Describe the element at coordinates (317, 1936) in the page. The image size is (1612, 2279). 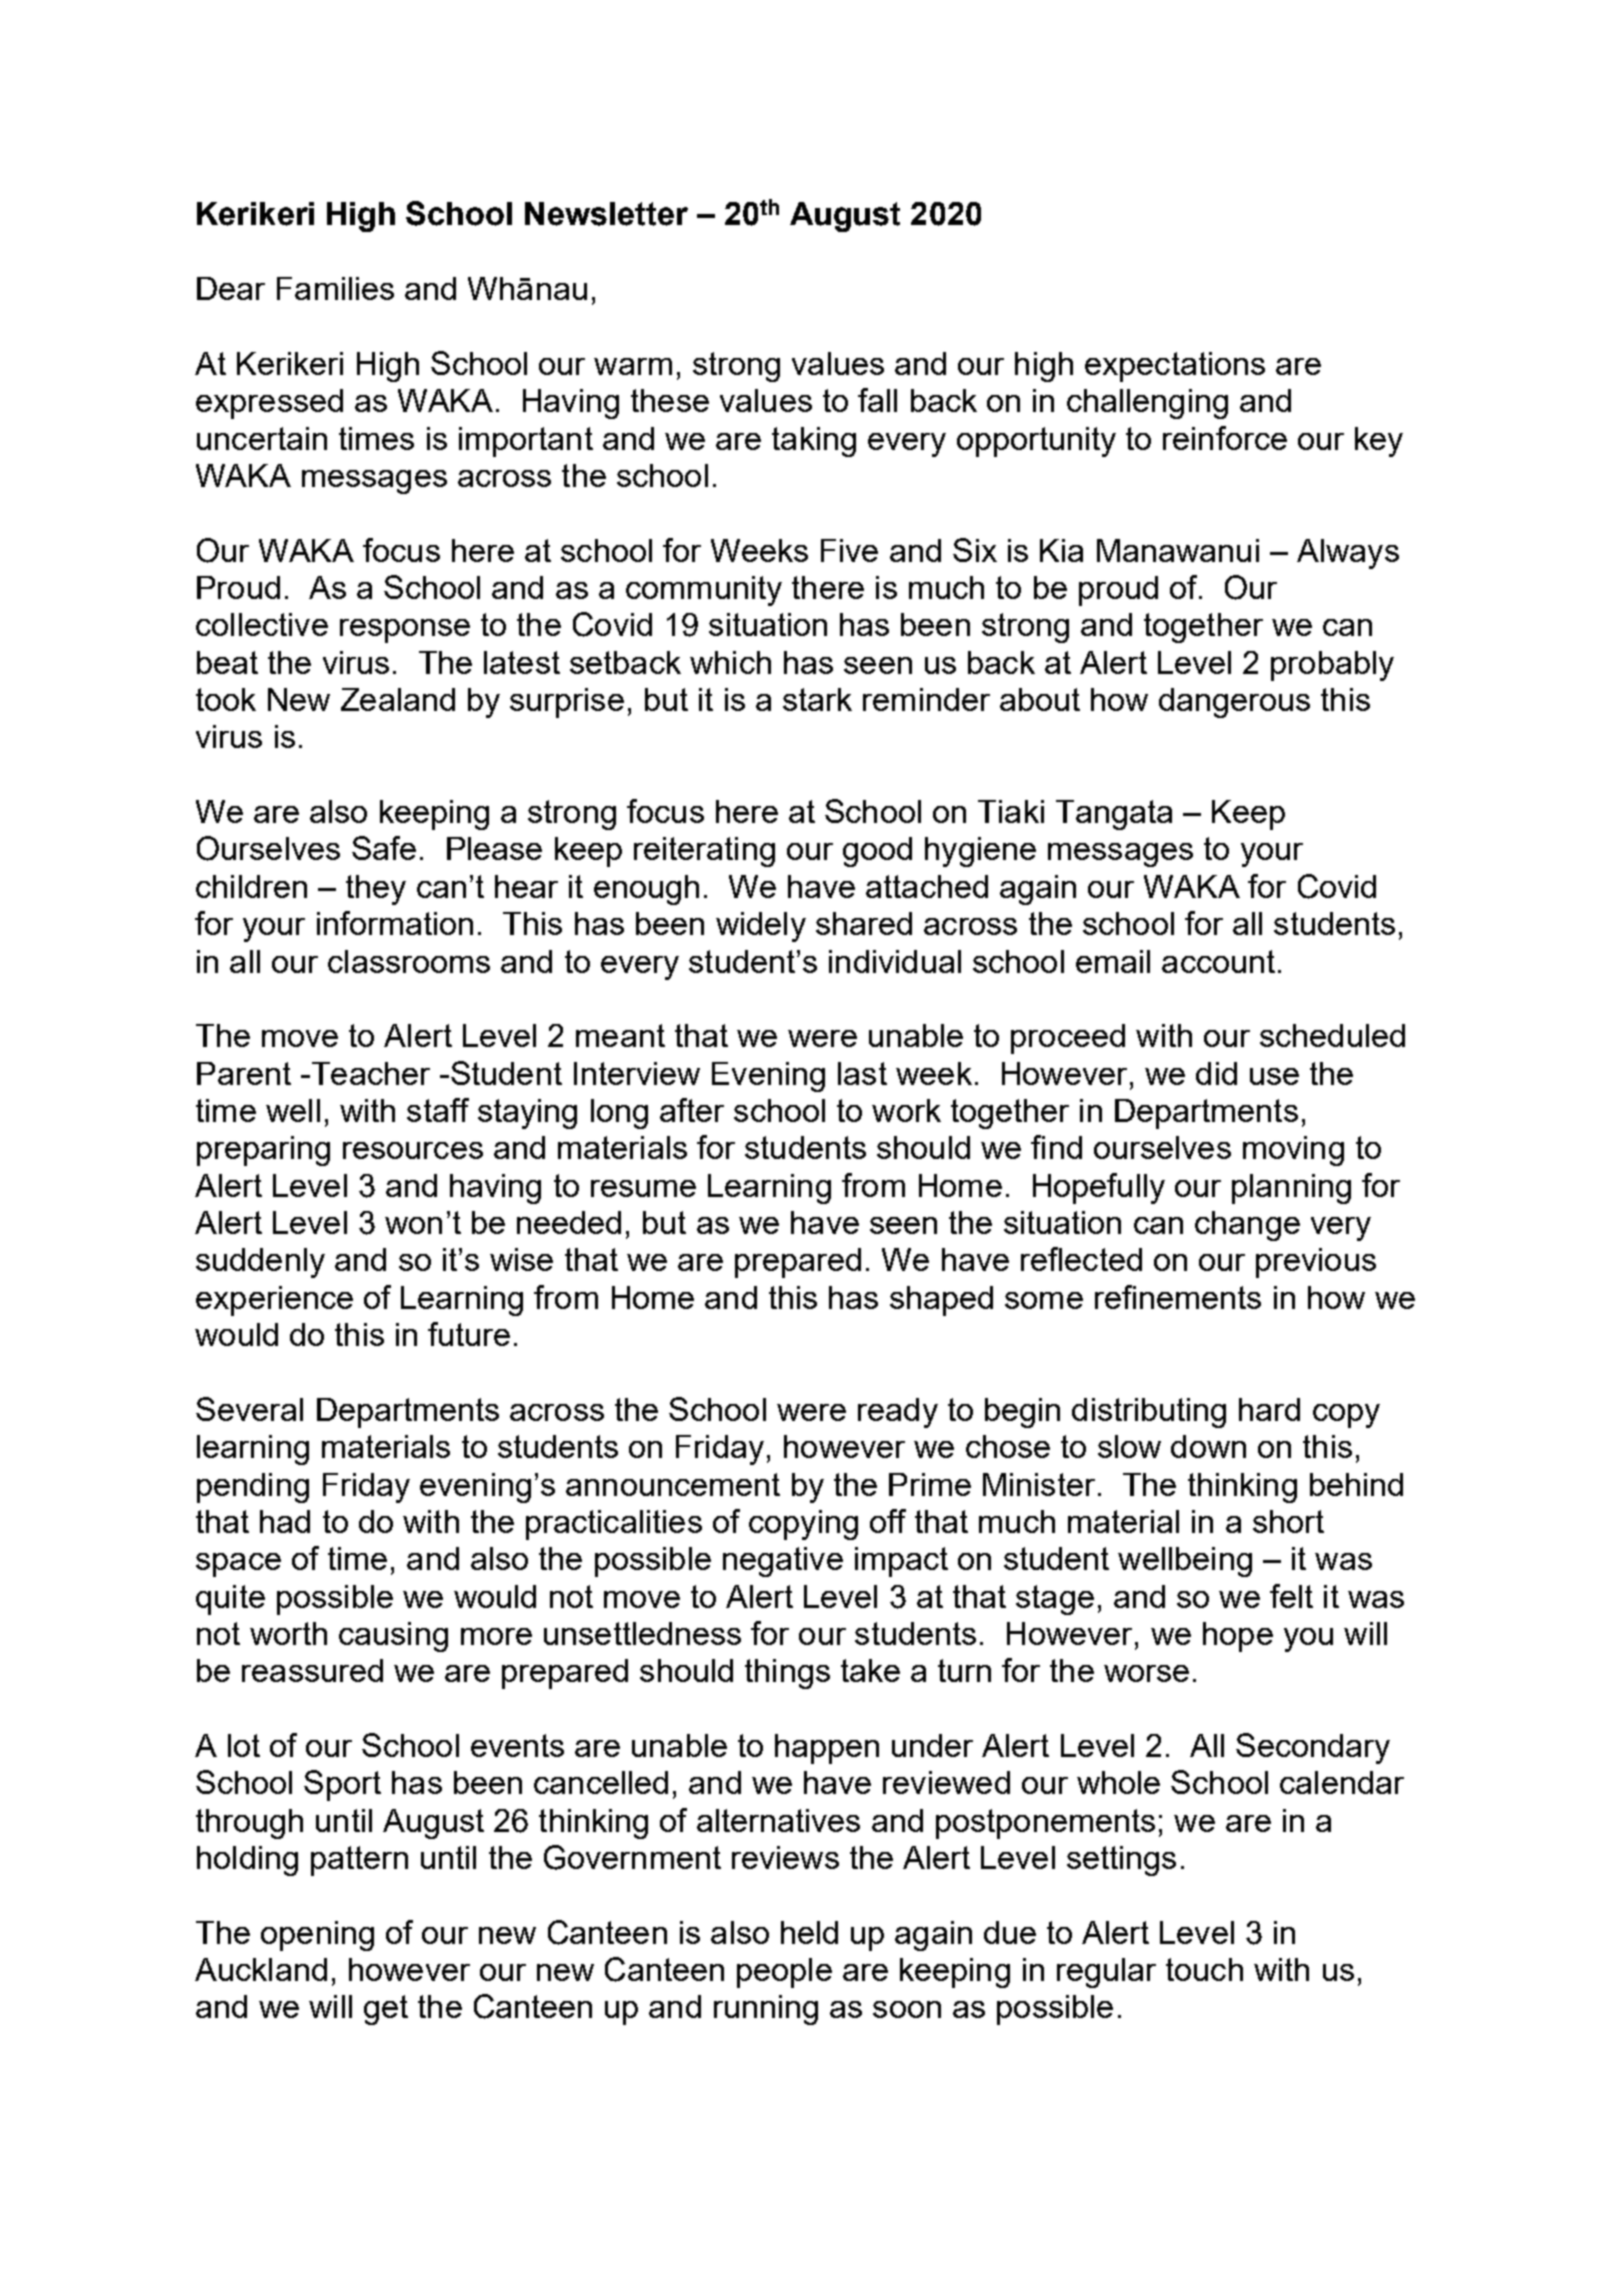
I see `opening` at that location.
